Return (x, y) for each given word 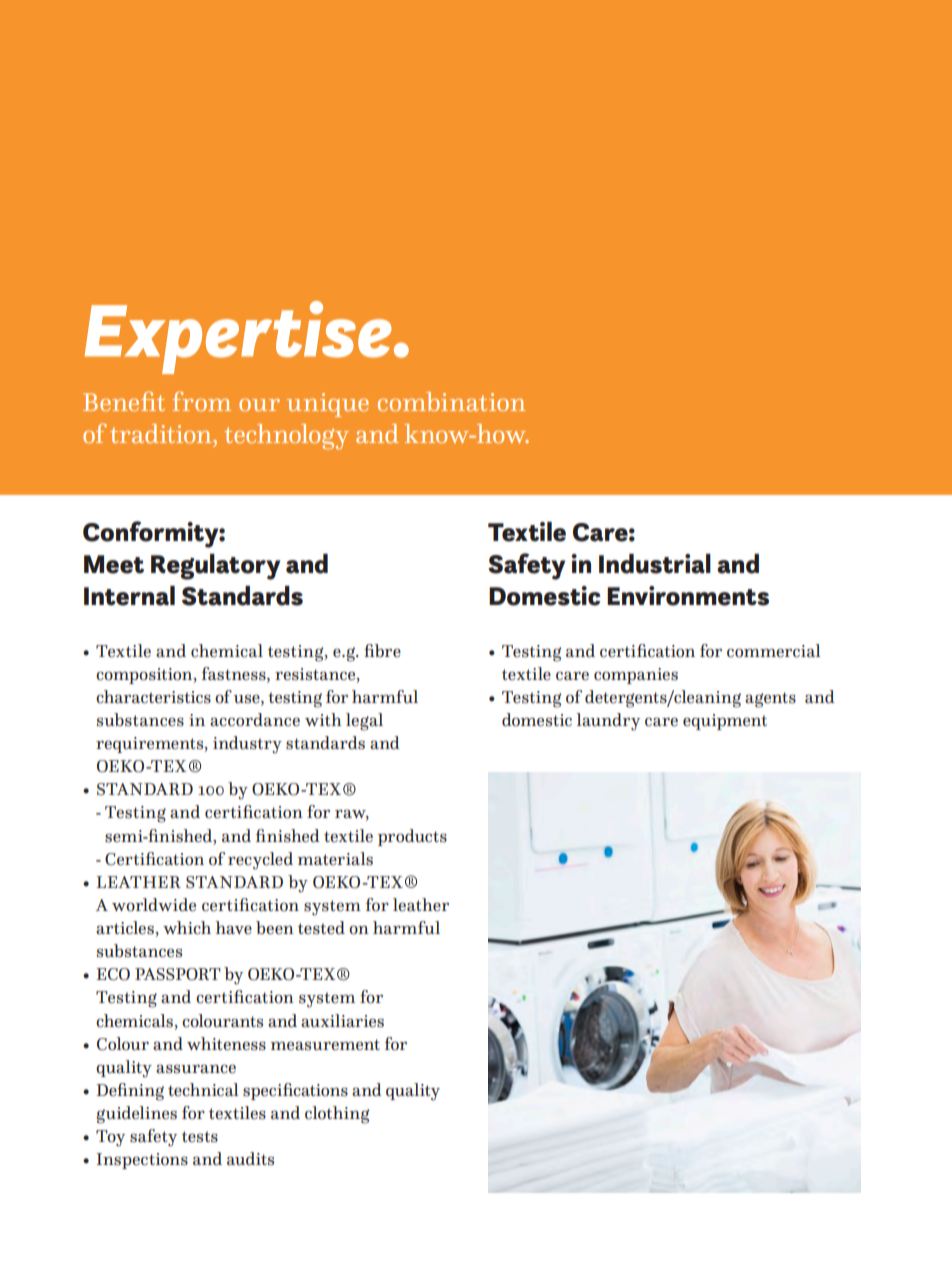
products (412, 837)
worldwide (154, 905)
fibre (382, 650)
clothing (337, 1115)
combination (451, 401)
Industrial (655, 564)
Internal (129, 596)
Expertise (238, 337)
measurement (325, 1045)
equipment (725, 722)
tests (200, 1137)
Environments (688, 596)
